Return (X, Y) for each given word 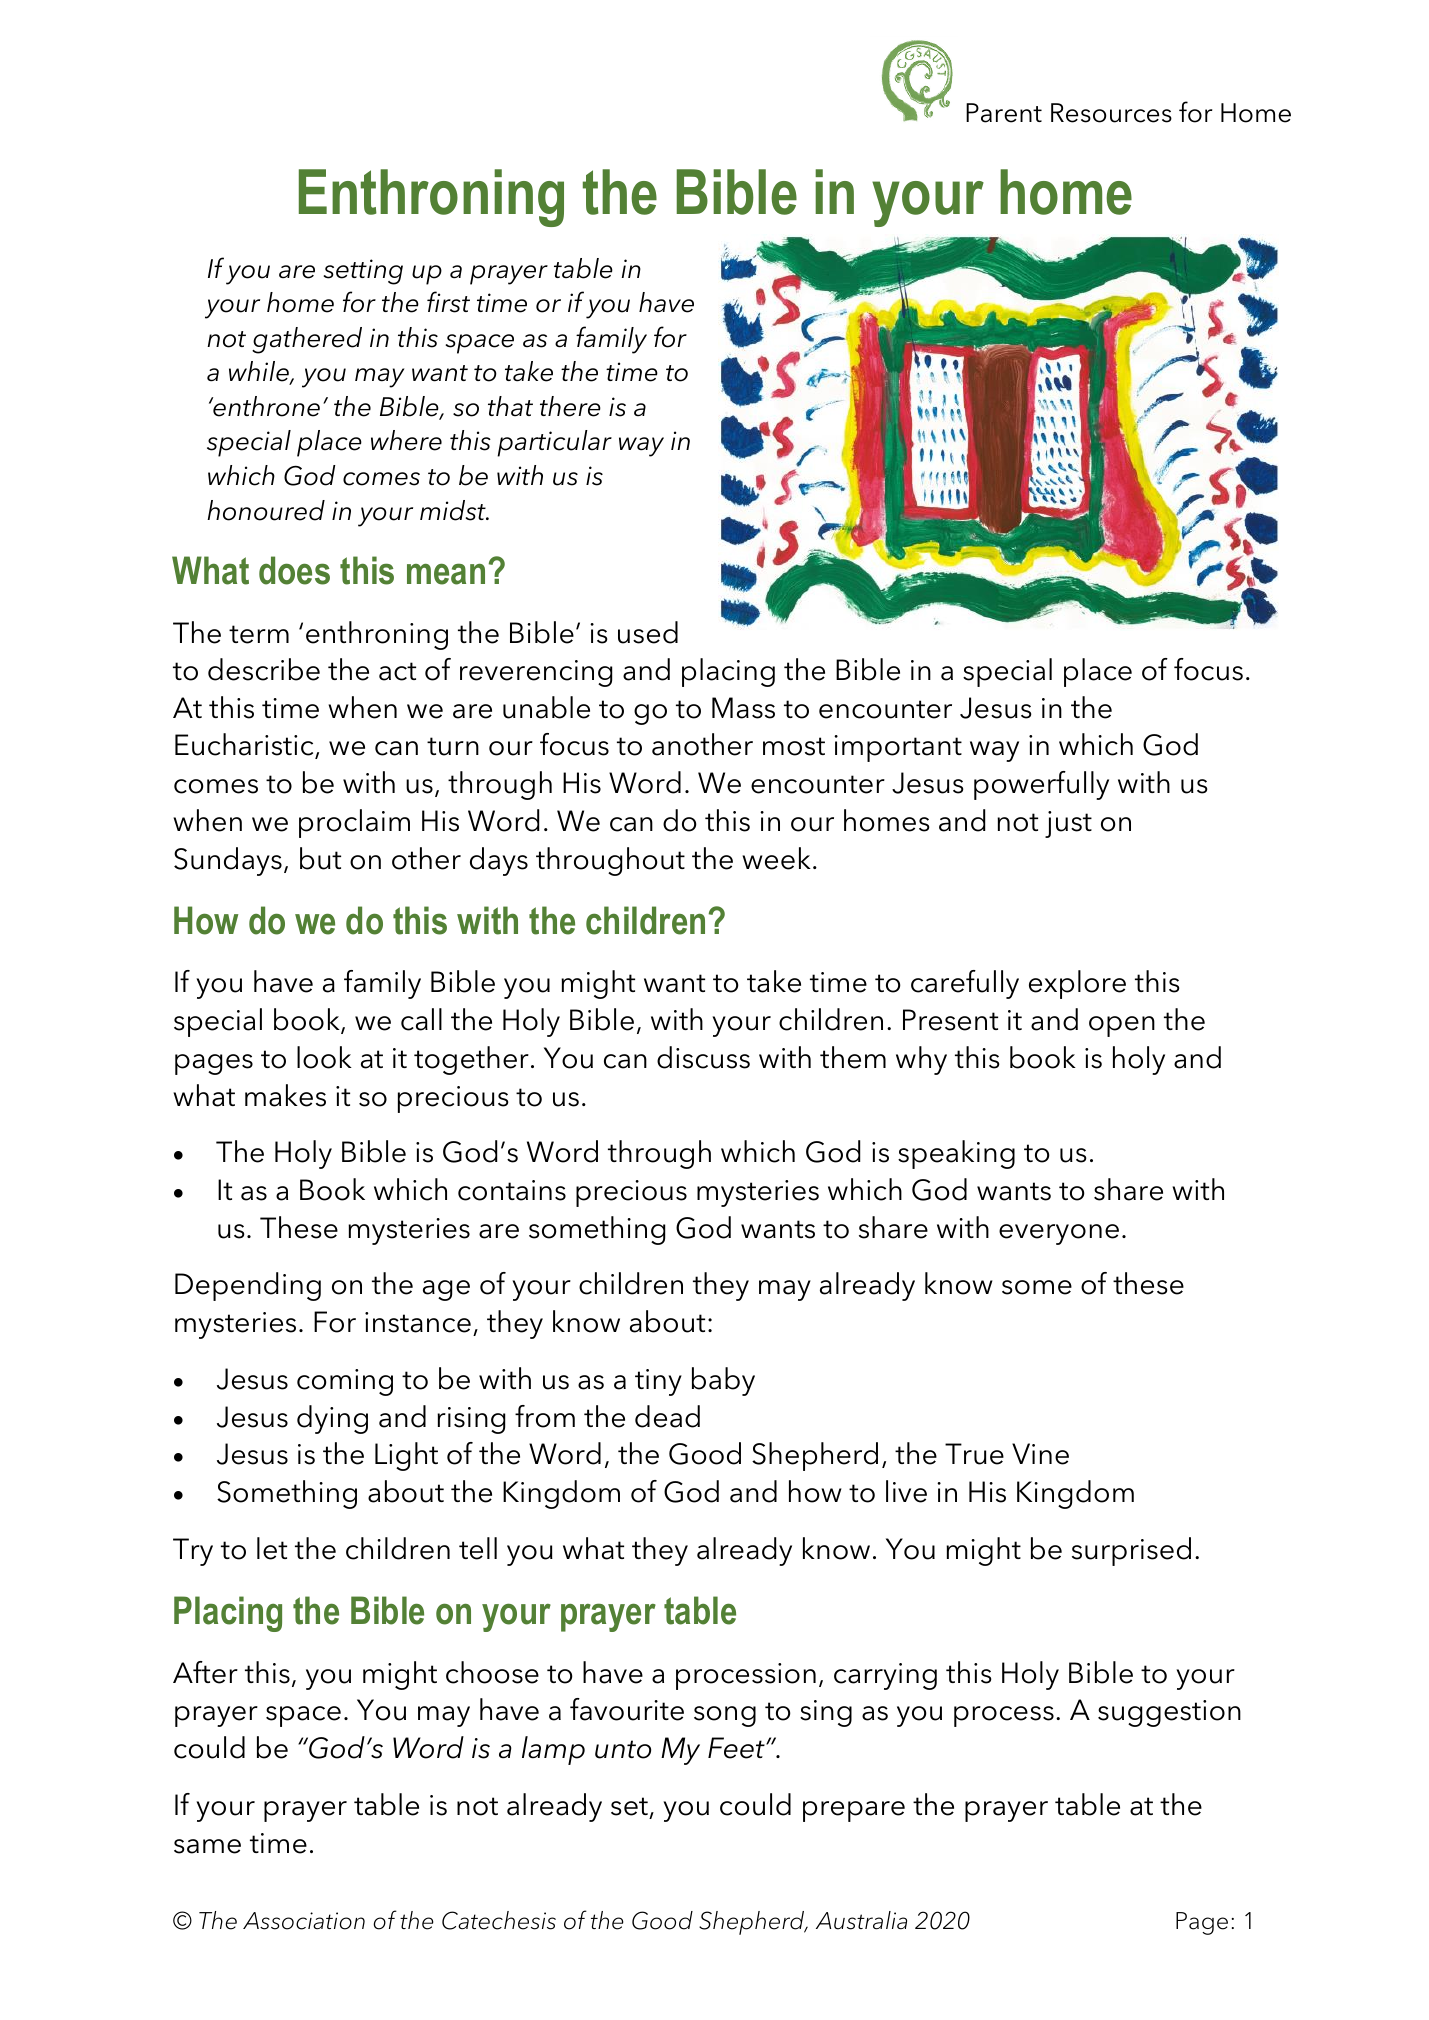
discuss (703, 1057)
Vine (1040, 1454)
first (448, 302)
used (648, 632)
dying (332, 1419)
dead (667, 1416)
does (294, 570)
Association (304, 1921)
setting (363, 272)
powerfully (1041, 785)
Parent (1004, 113)
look (324, 1057)
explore (1077, 984)
